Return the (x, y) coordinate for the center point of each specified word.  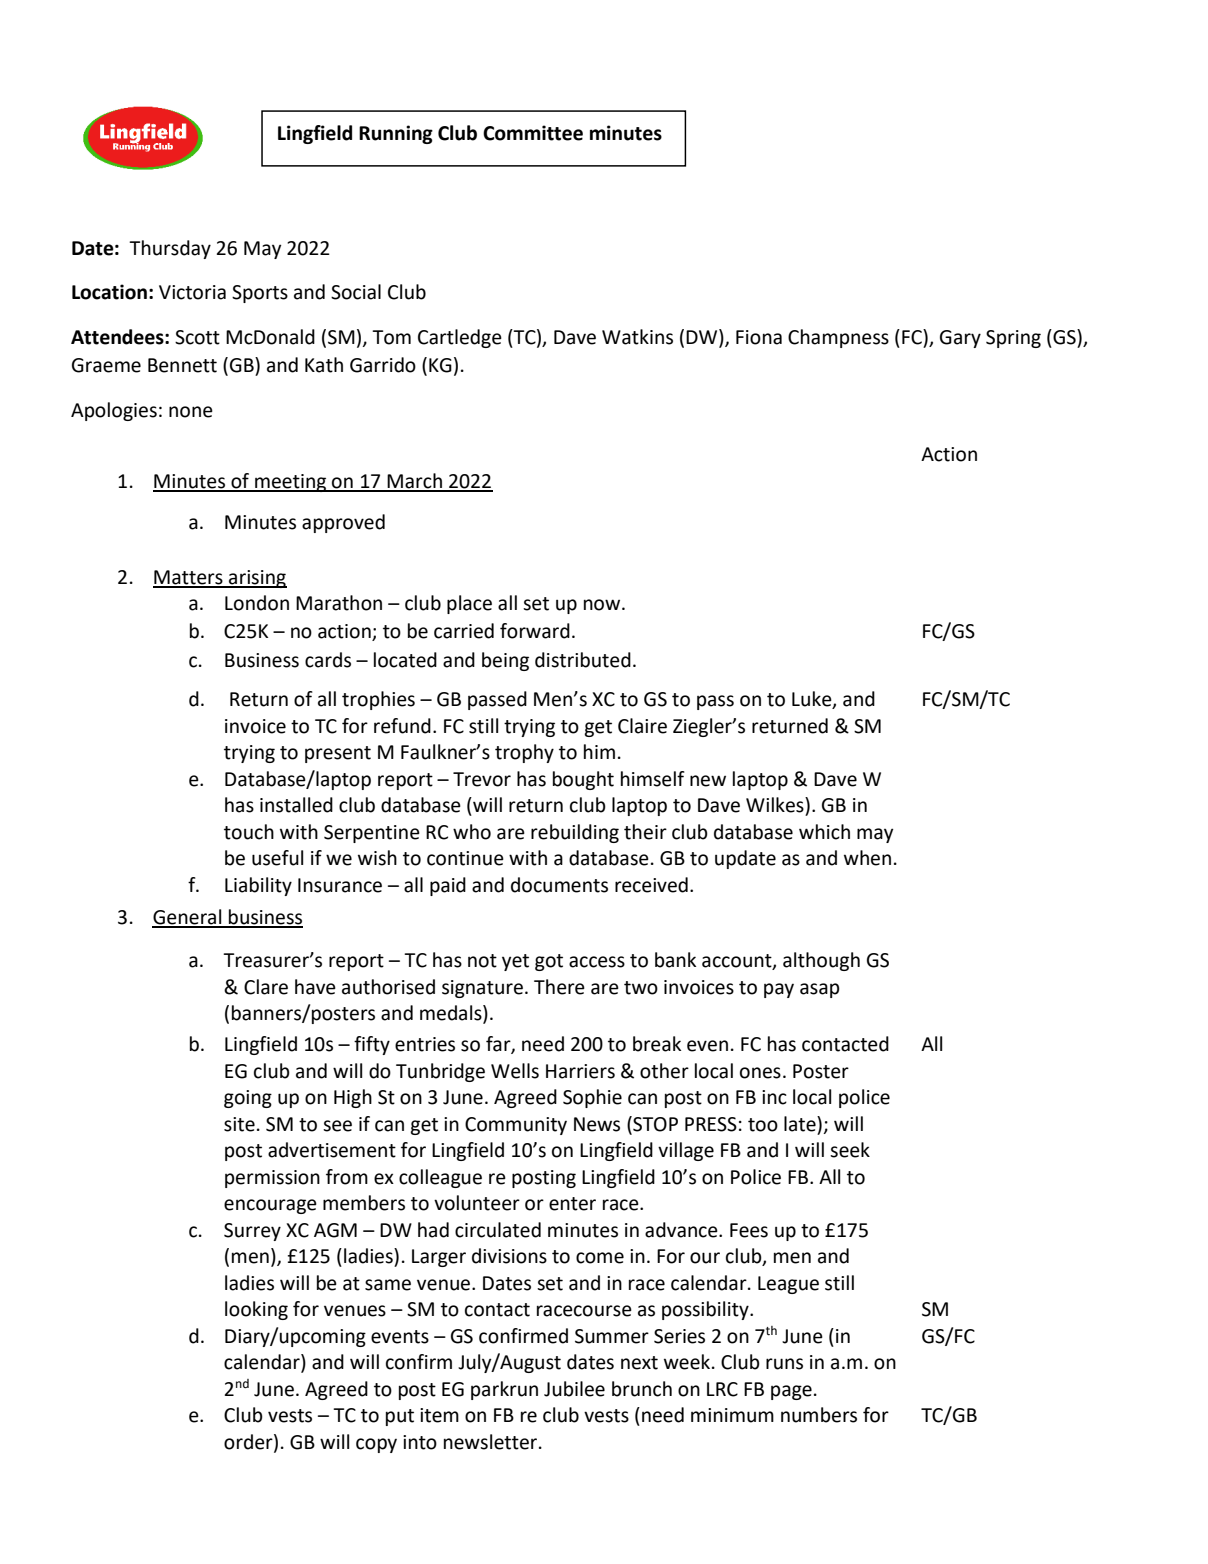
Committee (533, 133)
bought (583, 780)
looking (256, 1310)
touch (249, 832)
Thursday (170, 249)
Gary (960, 339)
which (824, 832)
